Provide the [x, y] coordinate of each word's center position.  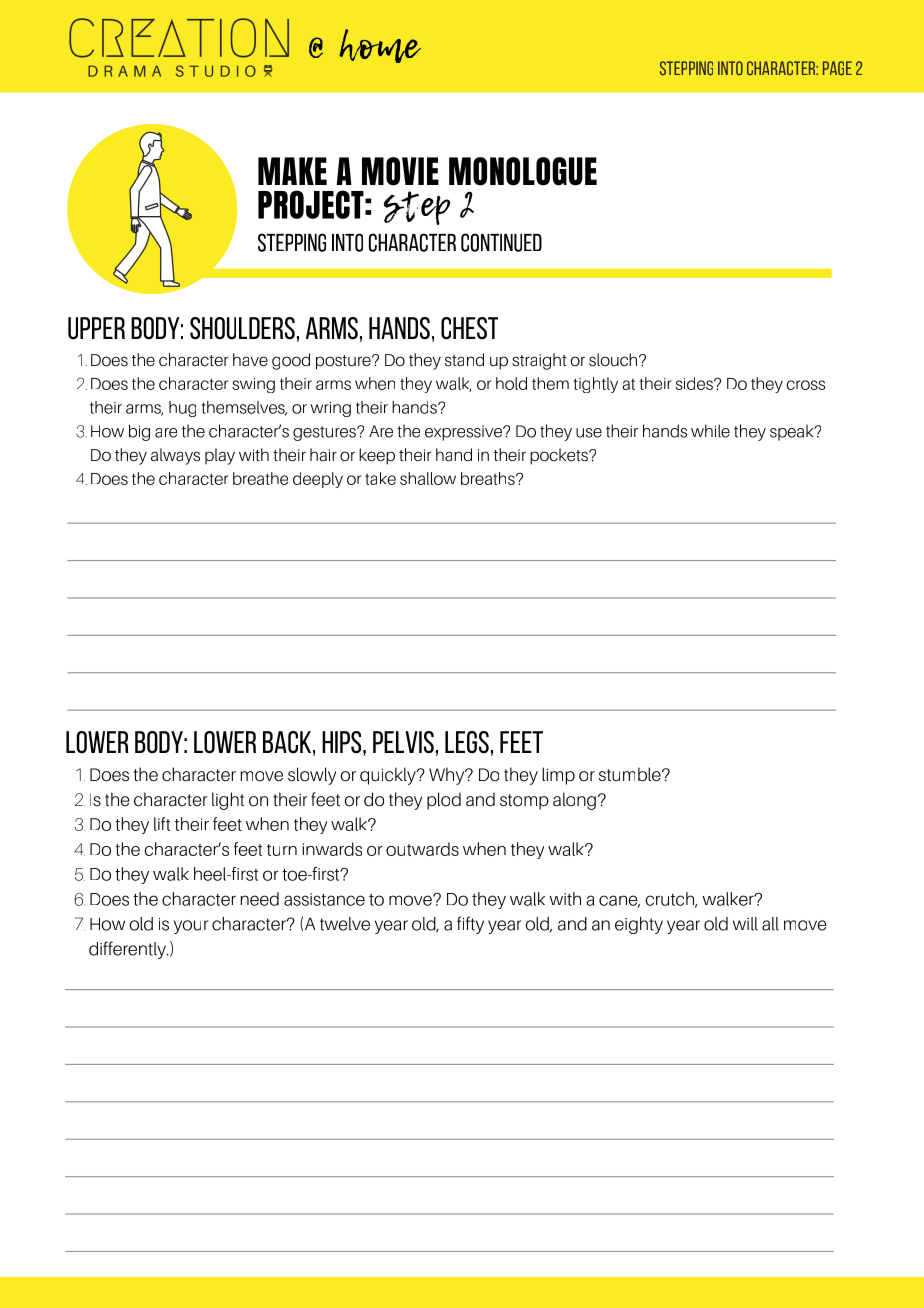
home [380, 46]
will [745, 924]
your [191, 927]
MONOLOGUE [523, 171]
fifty [470, 925]
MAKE [292, 171]
